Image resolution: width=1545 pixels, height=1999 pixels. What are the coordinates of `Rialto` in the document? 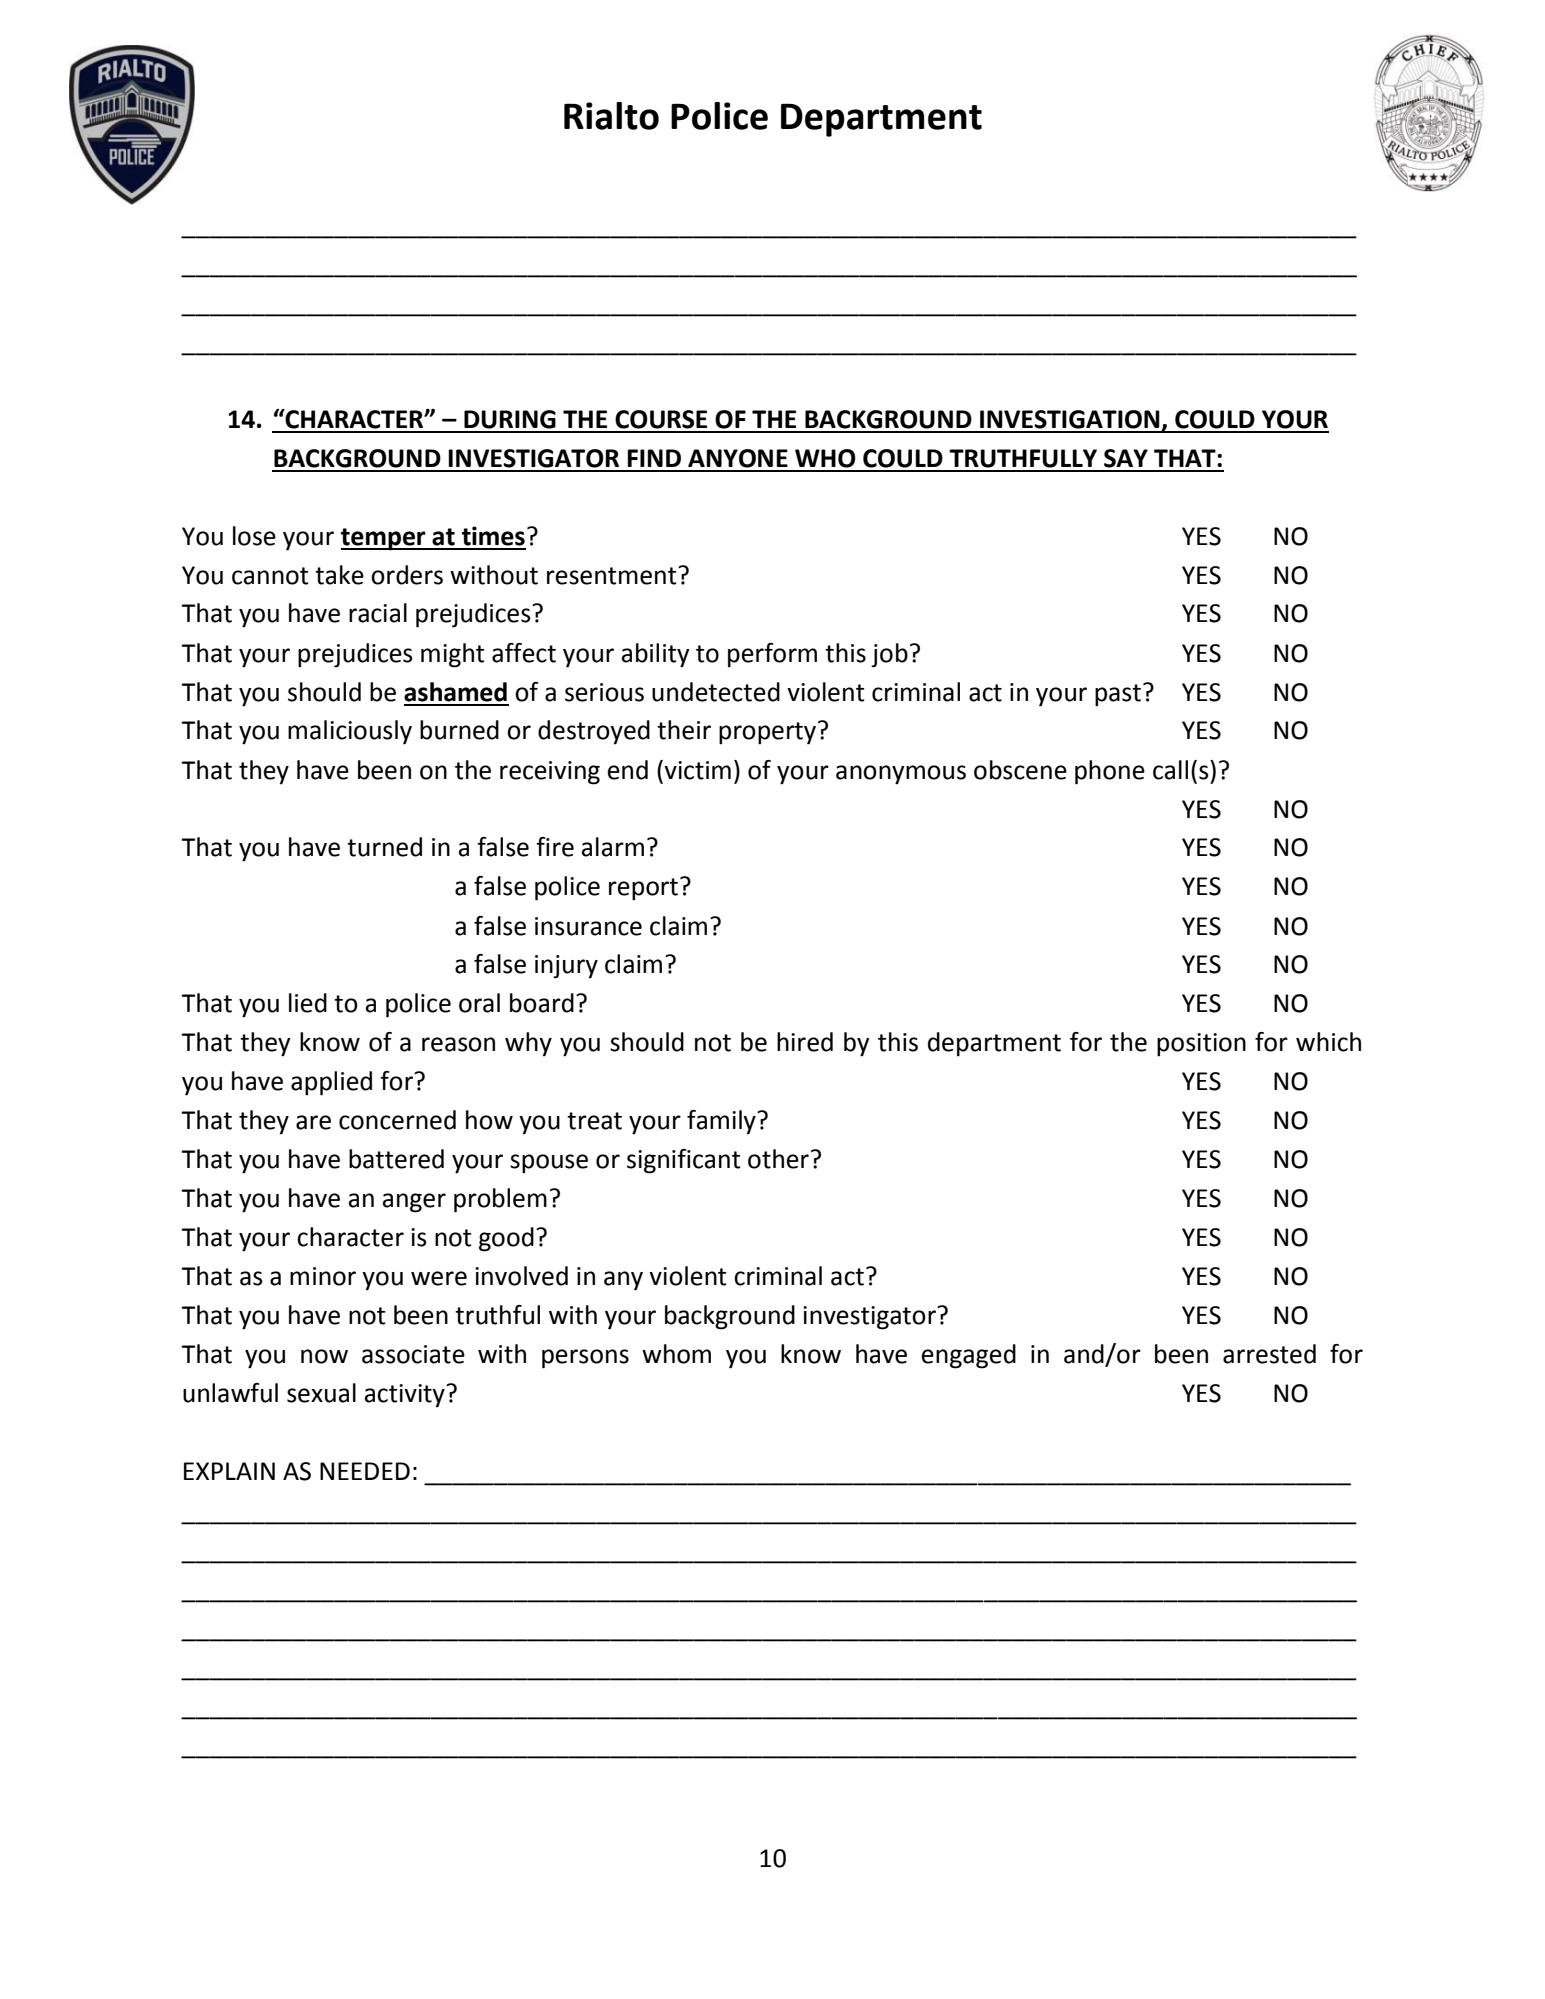 It's located at (611, 116).
